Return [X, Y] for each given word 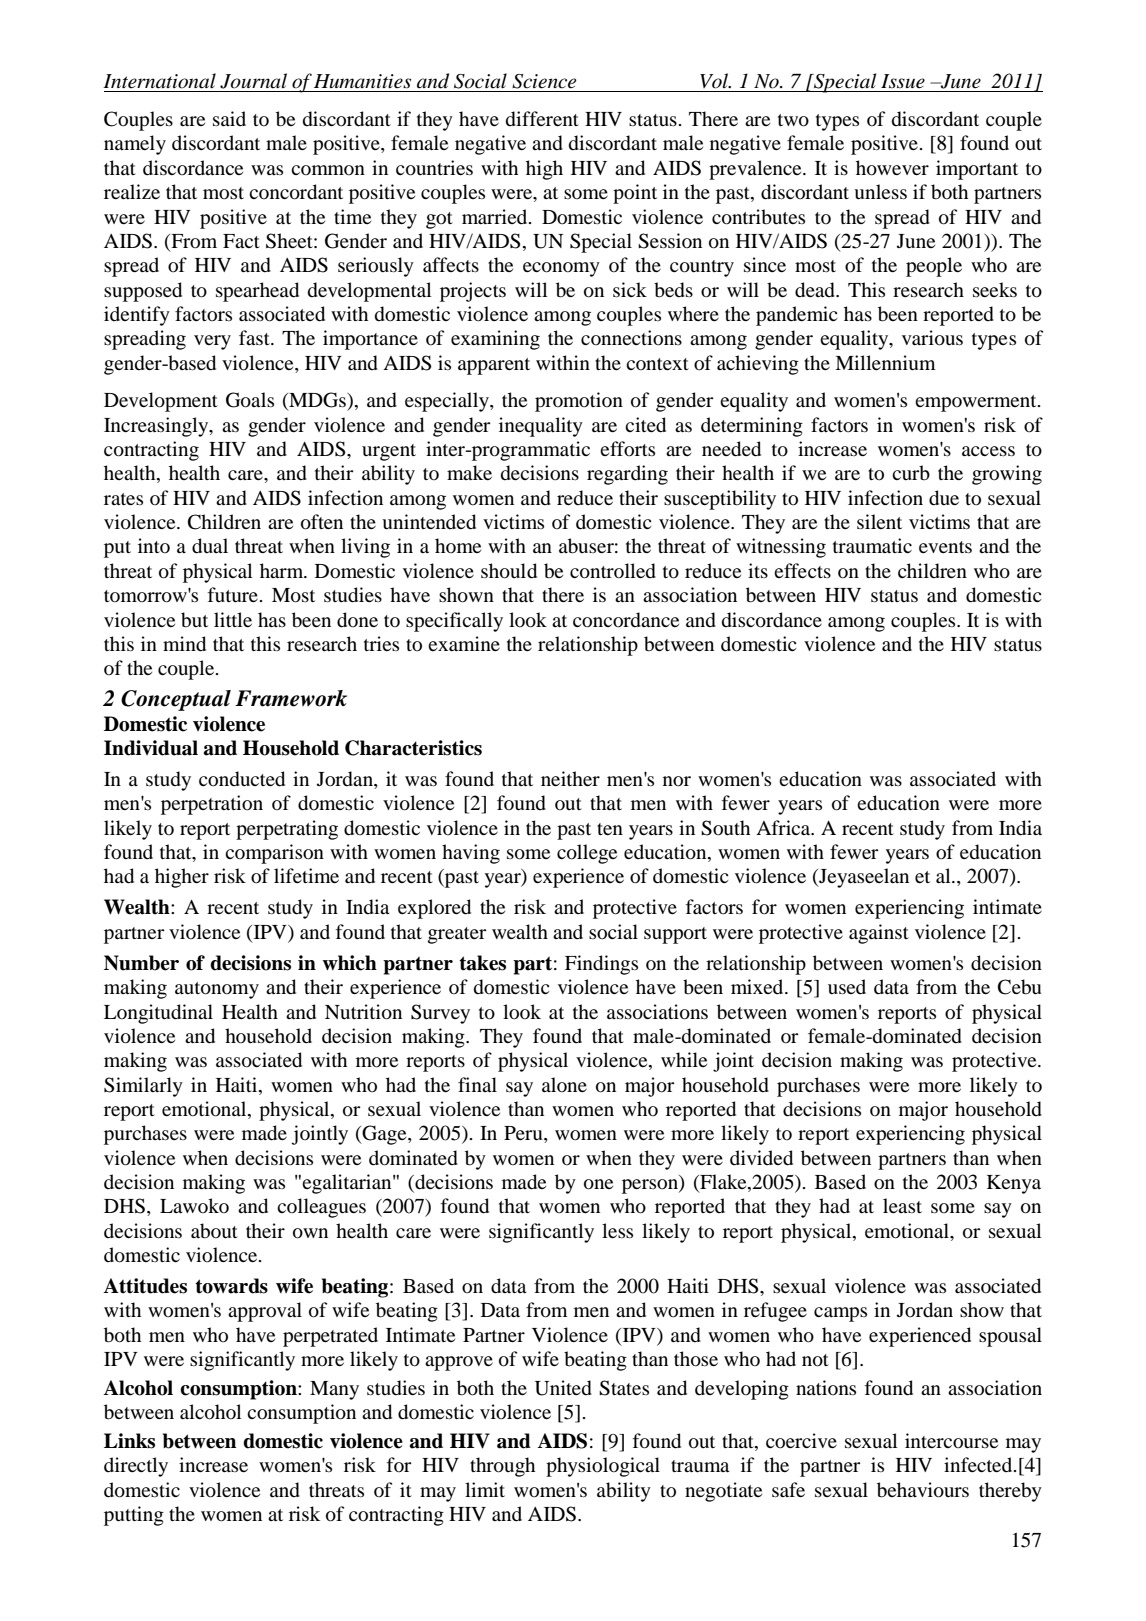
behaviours [923, 1490]
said [229, 118]
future [233, 595]
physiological [603, 1467]
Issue [903, 81]
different [542, 119]
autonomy [217, 990]
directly [136, 1467]
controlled [613, 571]
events [945, 547]
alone [564, 1084]
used [847, 986]
